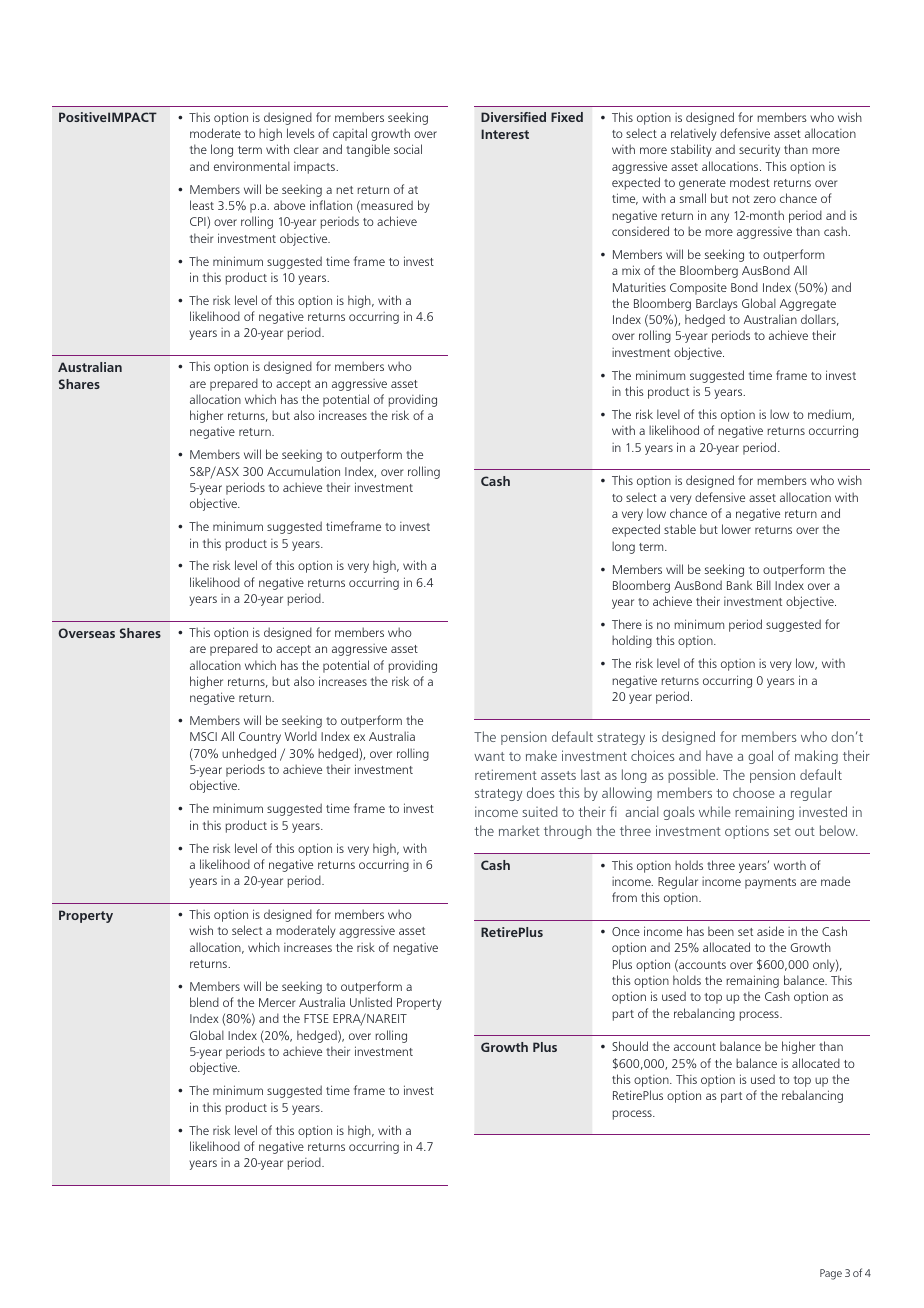 This screenshot has width=924, height=1308. Describe the element at coordinates (759, 151) in the screenshot. I see `security` at that location.
